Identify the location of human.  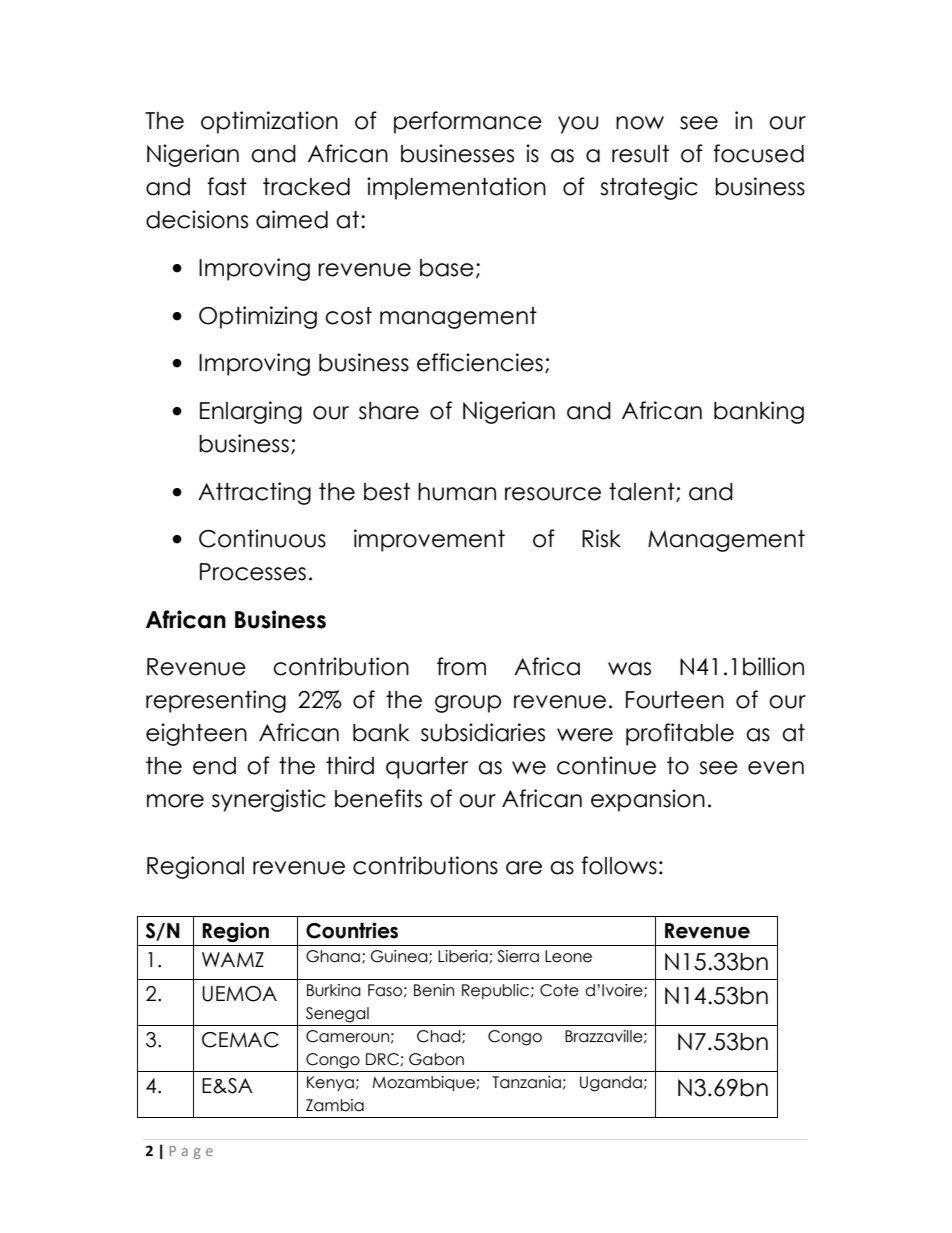
(457, 492).
